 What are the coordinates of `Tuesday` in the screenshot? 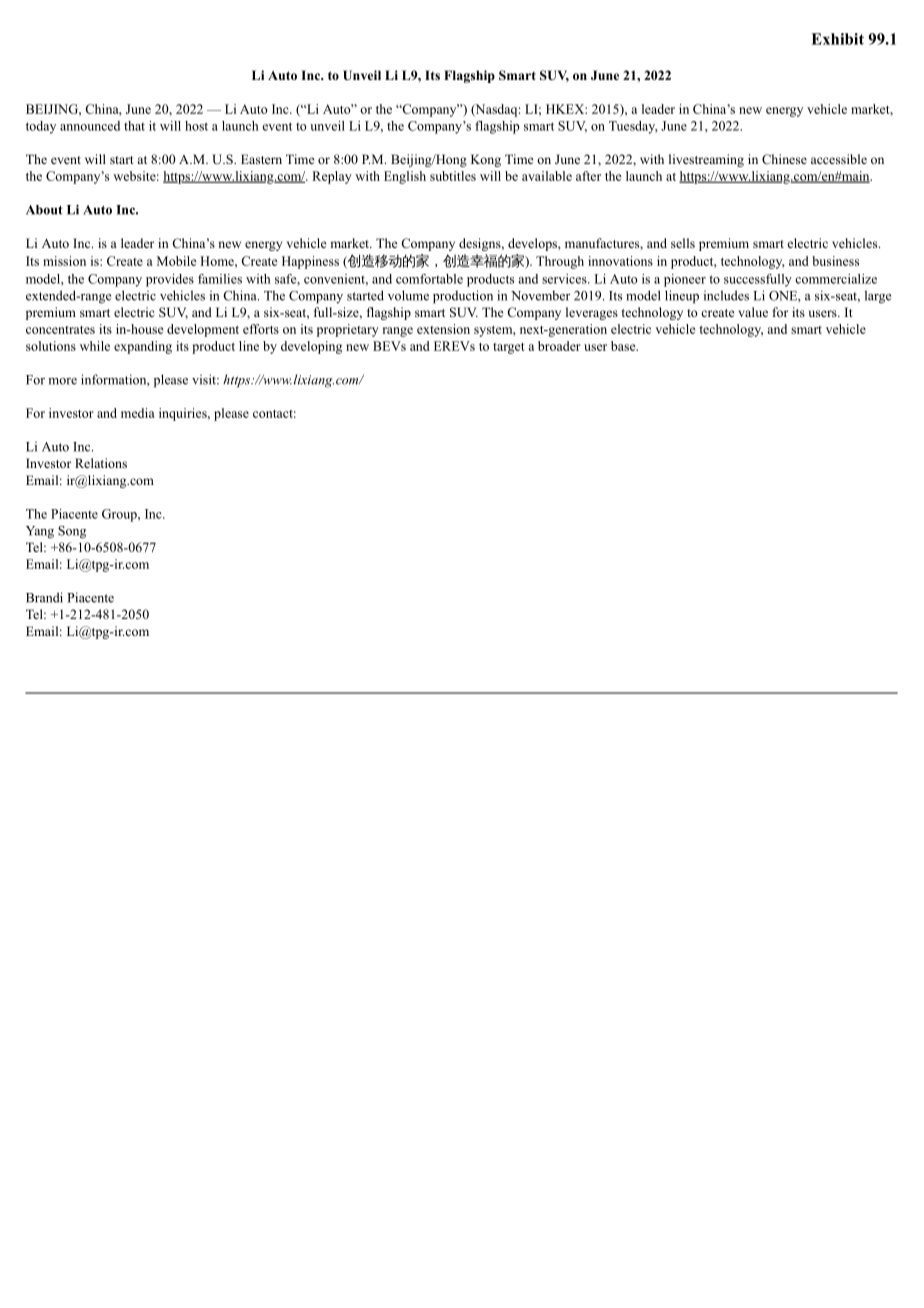 It's located at (633, 127).
